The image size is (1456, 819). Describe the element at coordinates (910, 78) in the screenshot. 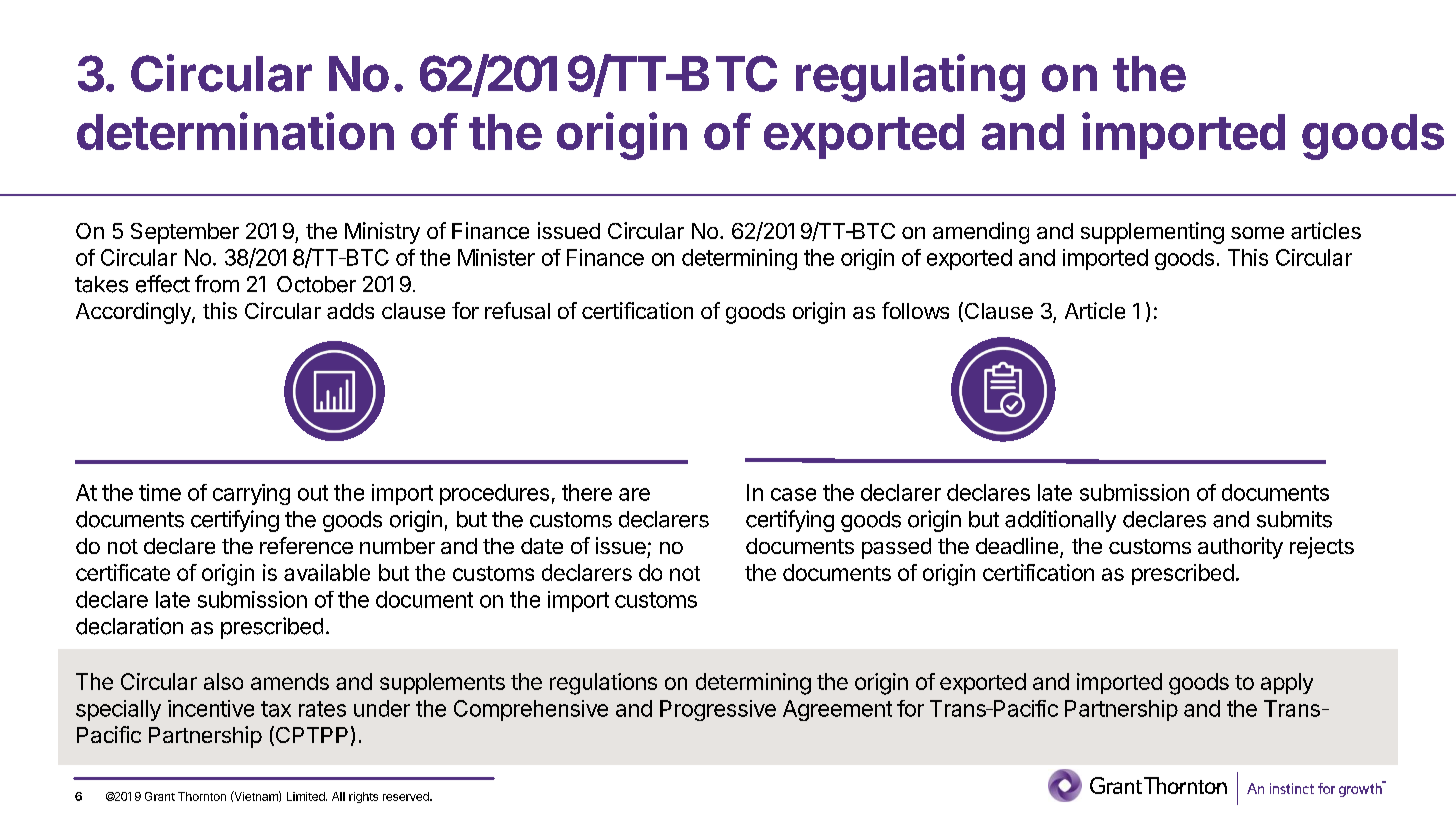

I see `regulating` at that location.
